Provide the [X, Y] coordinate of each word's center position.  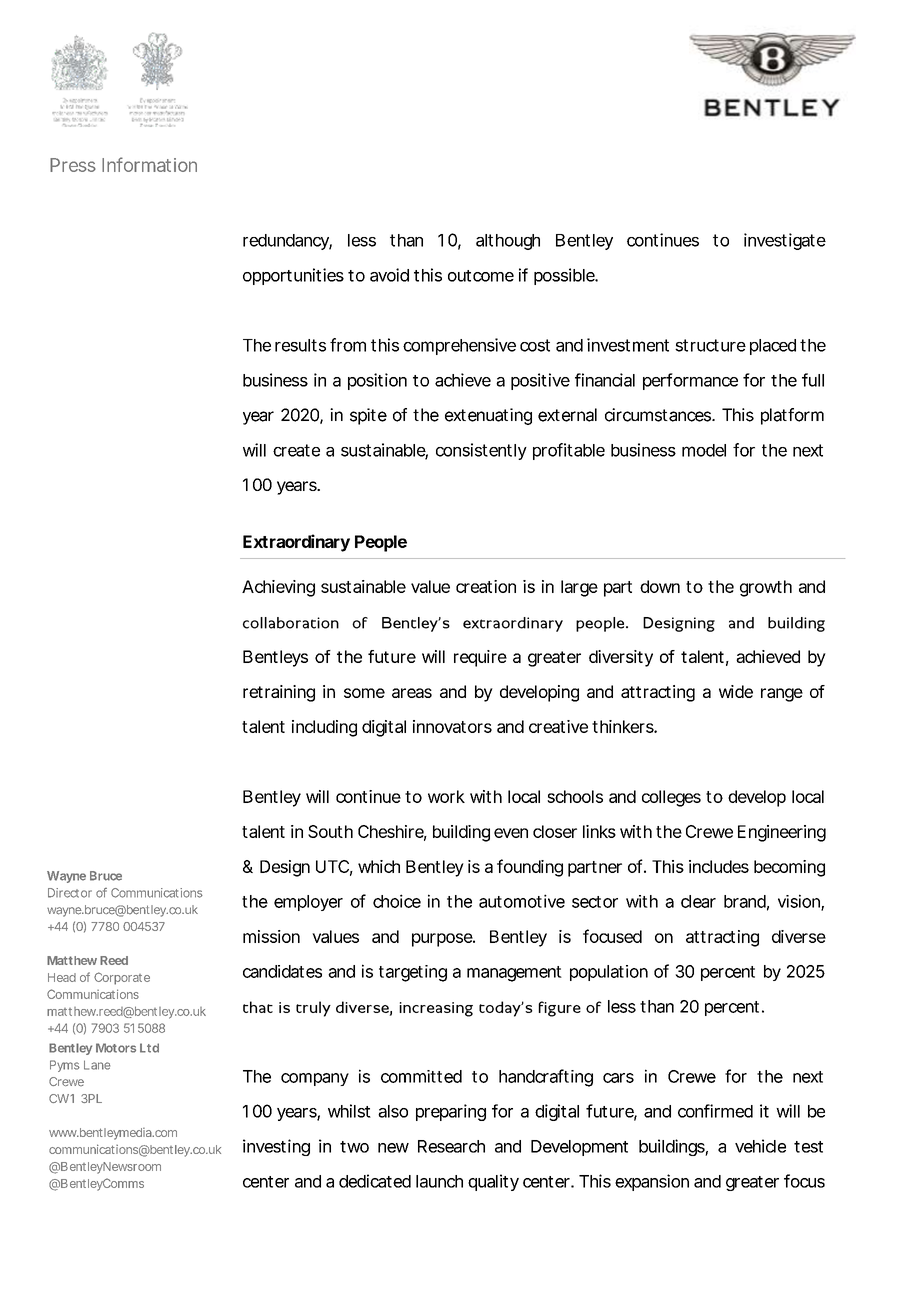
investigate [785, 241]
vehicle [760, 1146]
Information [149, 164]
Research [451, 1146]
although [508, 242]
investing [276, 1147]
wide [736, 691]
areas [412, 693]
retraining [279, 693]
